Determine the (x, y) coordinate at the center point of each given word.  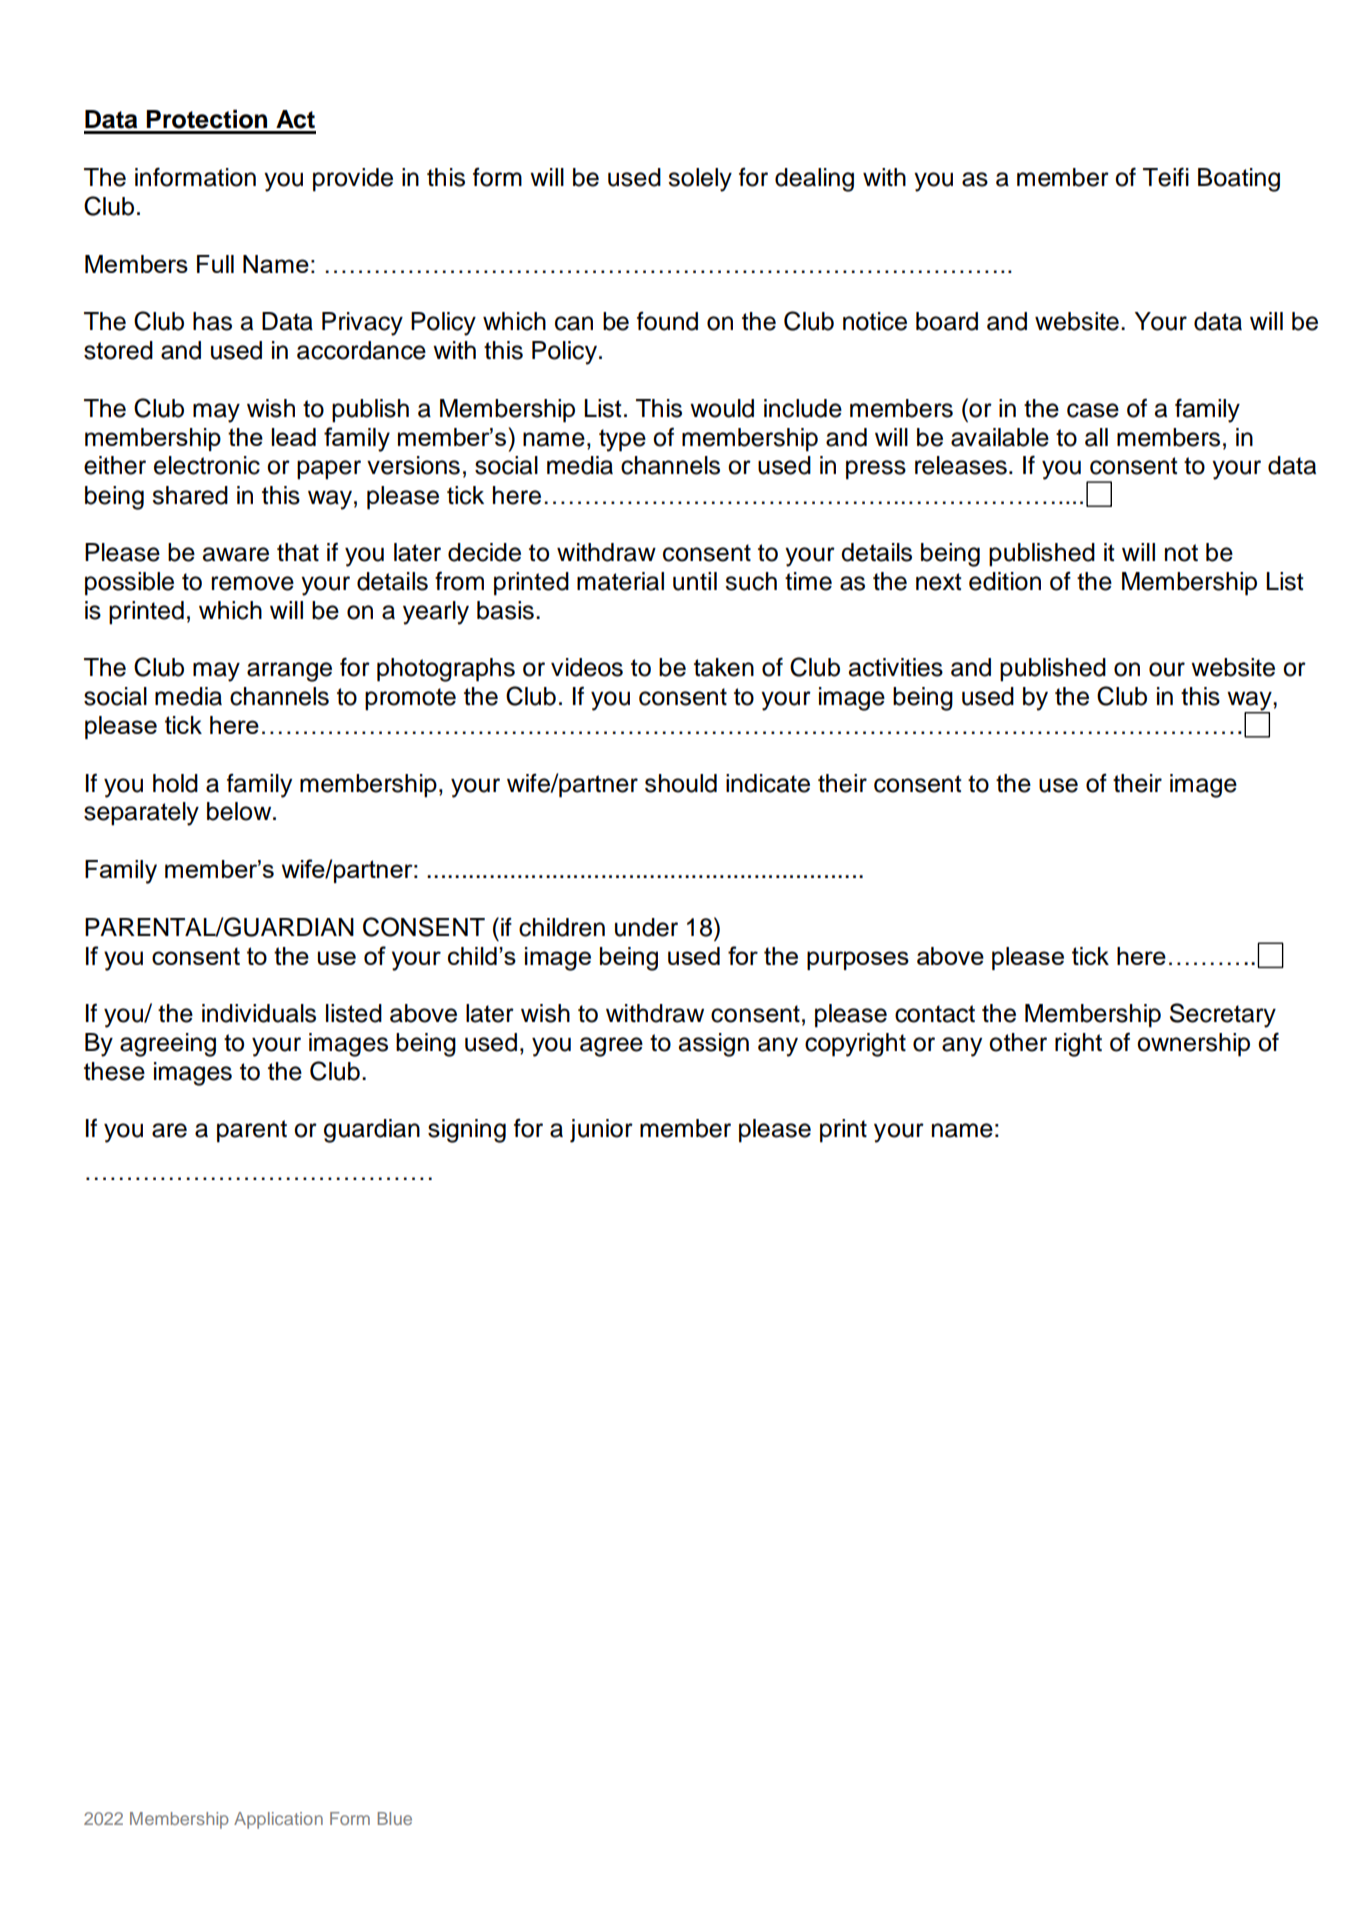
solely (700, 180)
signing (467, 1131)
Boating (1239, 180)
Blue (395, 1818)
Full (215, 264)
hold (175, 783)
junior (601, 1131)
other (1018, 1042)
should (681, 783)
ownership (1193, 1045)
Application (278, 1820)
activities (896, 667)
